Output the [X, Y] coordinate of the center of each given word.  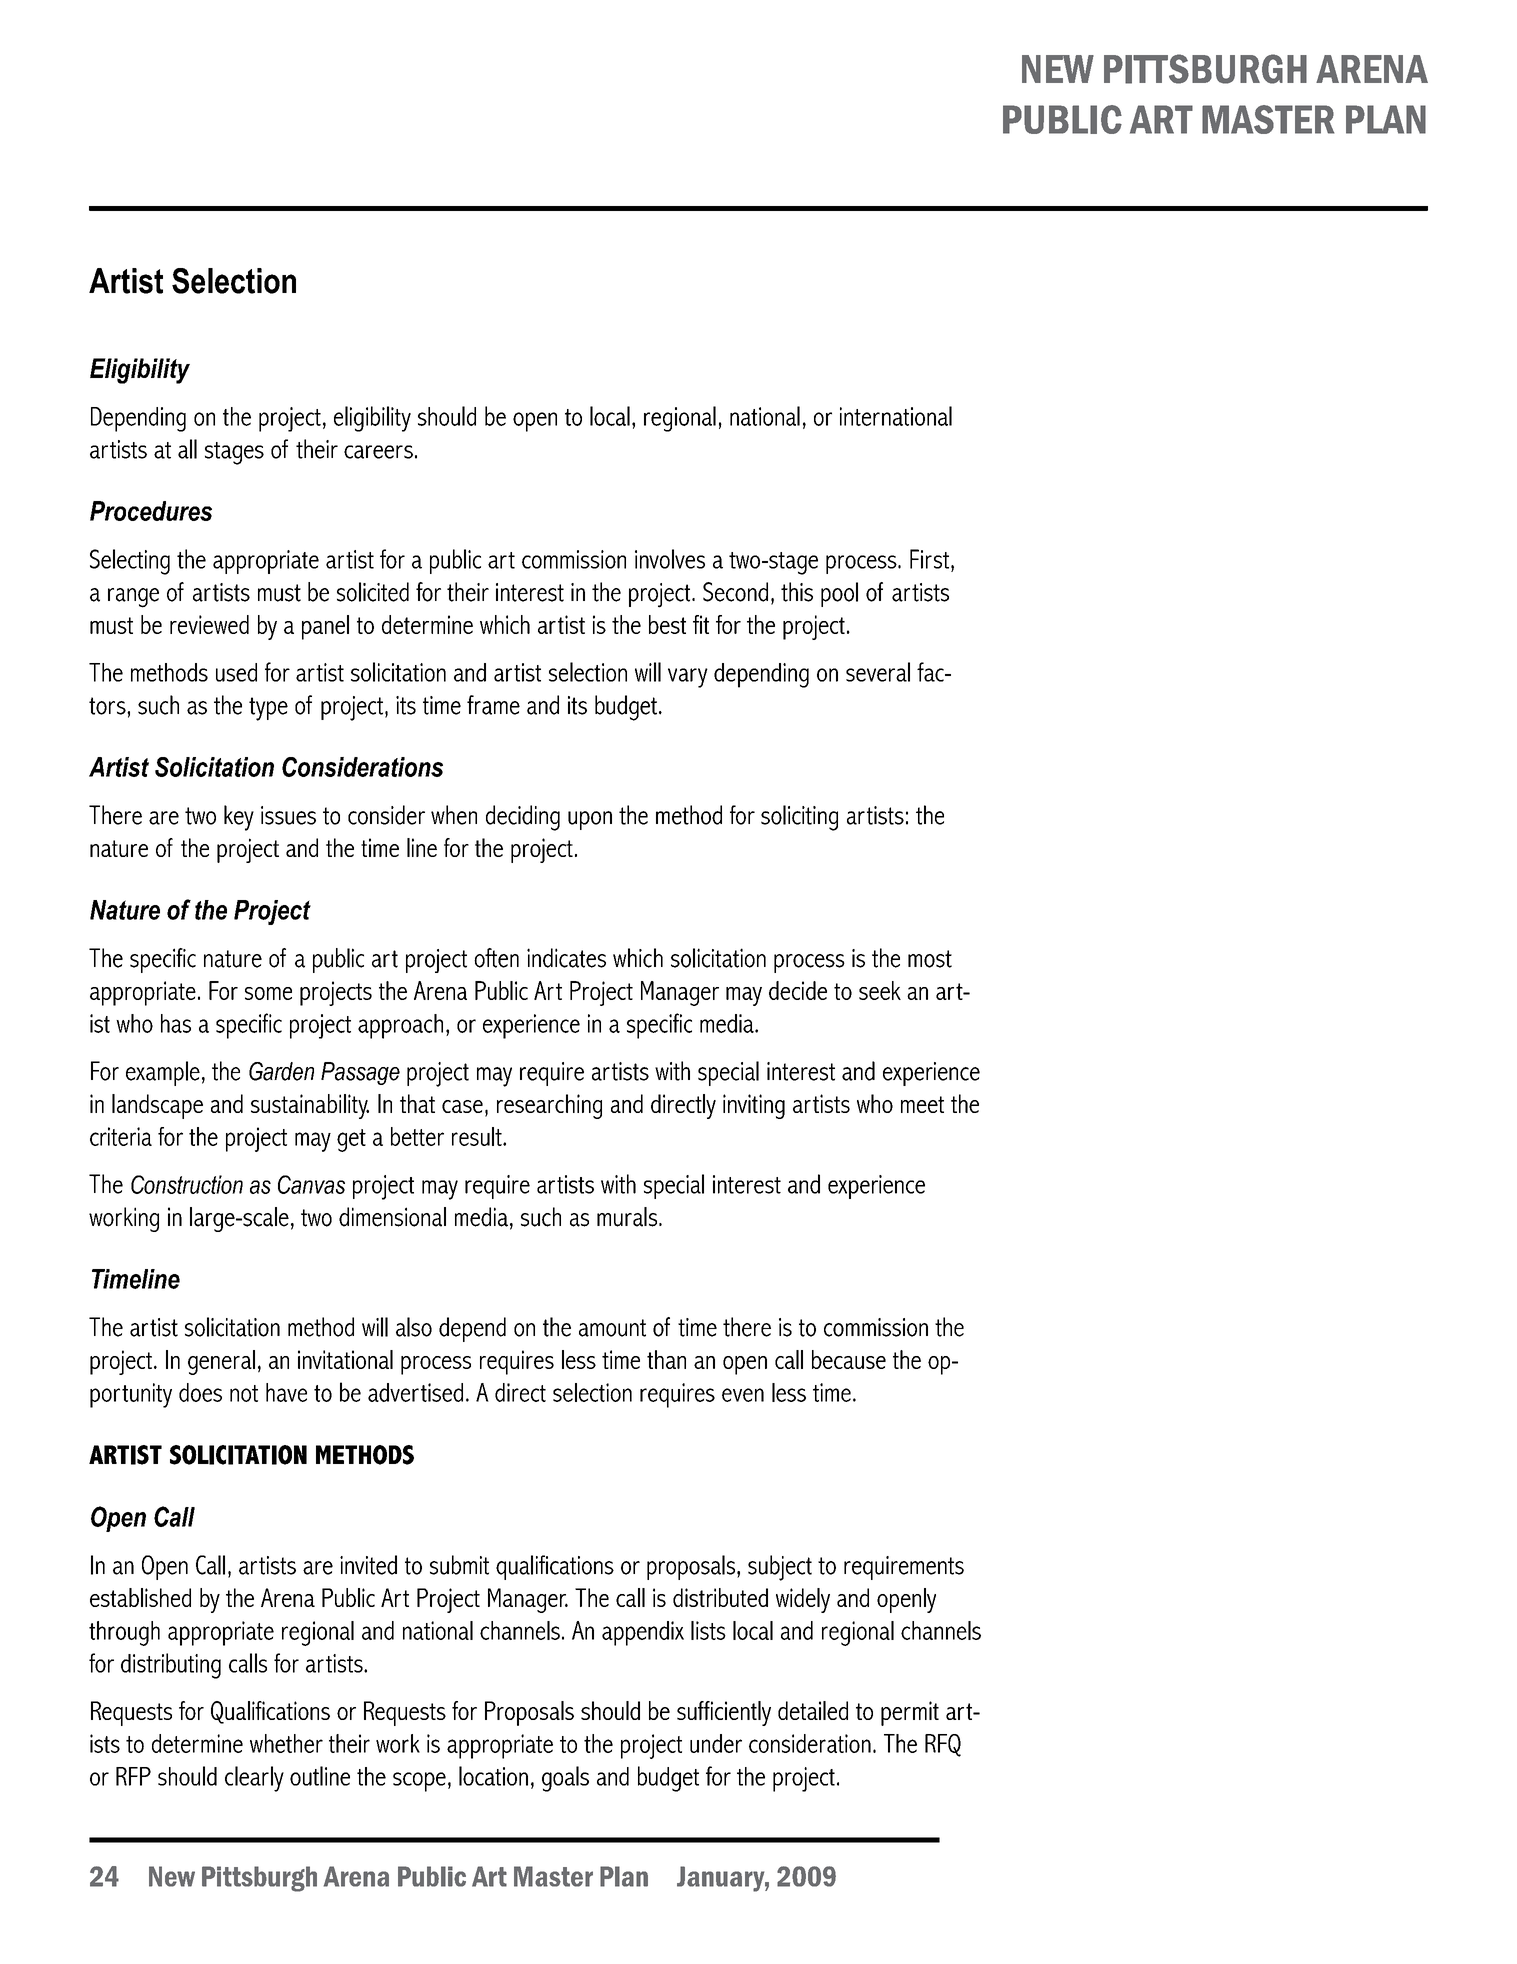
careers [378, 452]
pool [839, 594]
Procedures [151, 511]
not [244, 1393]
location [493, 1776]
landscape [157, 1106]
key [239, 818]
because [849, 1359]
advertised [415, 1392]
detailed [813, 1710]
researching [549, 1106]
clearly [254, 1779]
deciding [523, 818]
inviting [754, 1106]
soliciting [799, 818]
